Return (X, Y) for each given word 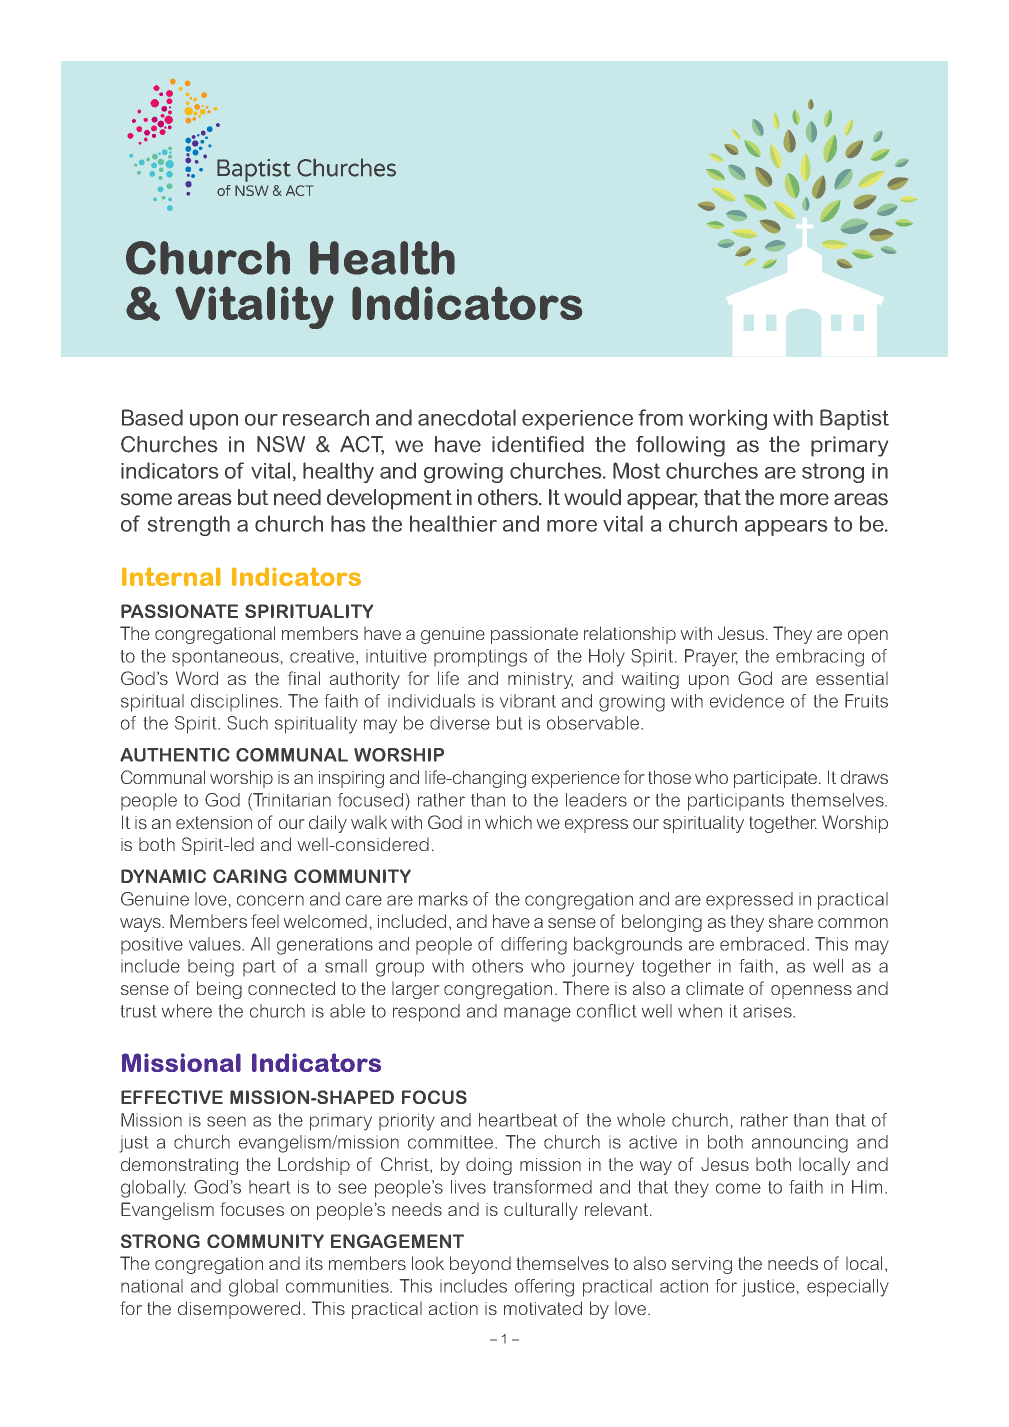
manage (537, 1014)
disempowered (239, 1310)
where (187, 1011)
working (728, 419)
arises (768, 1012)
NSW (281, 444)
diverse (460, 723)
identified (538, 444)
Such (247, 723)
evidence (747, 701)
